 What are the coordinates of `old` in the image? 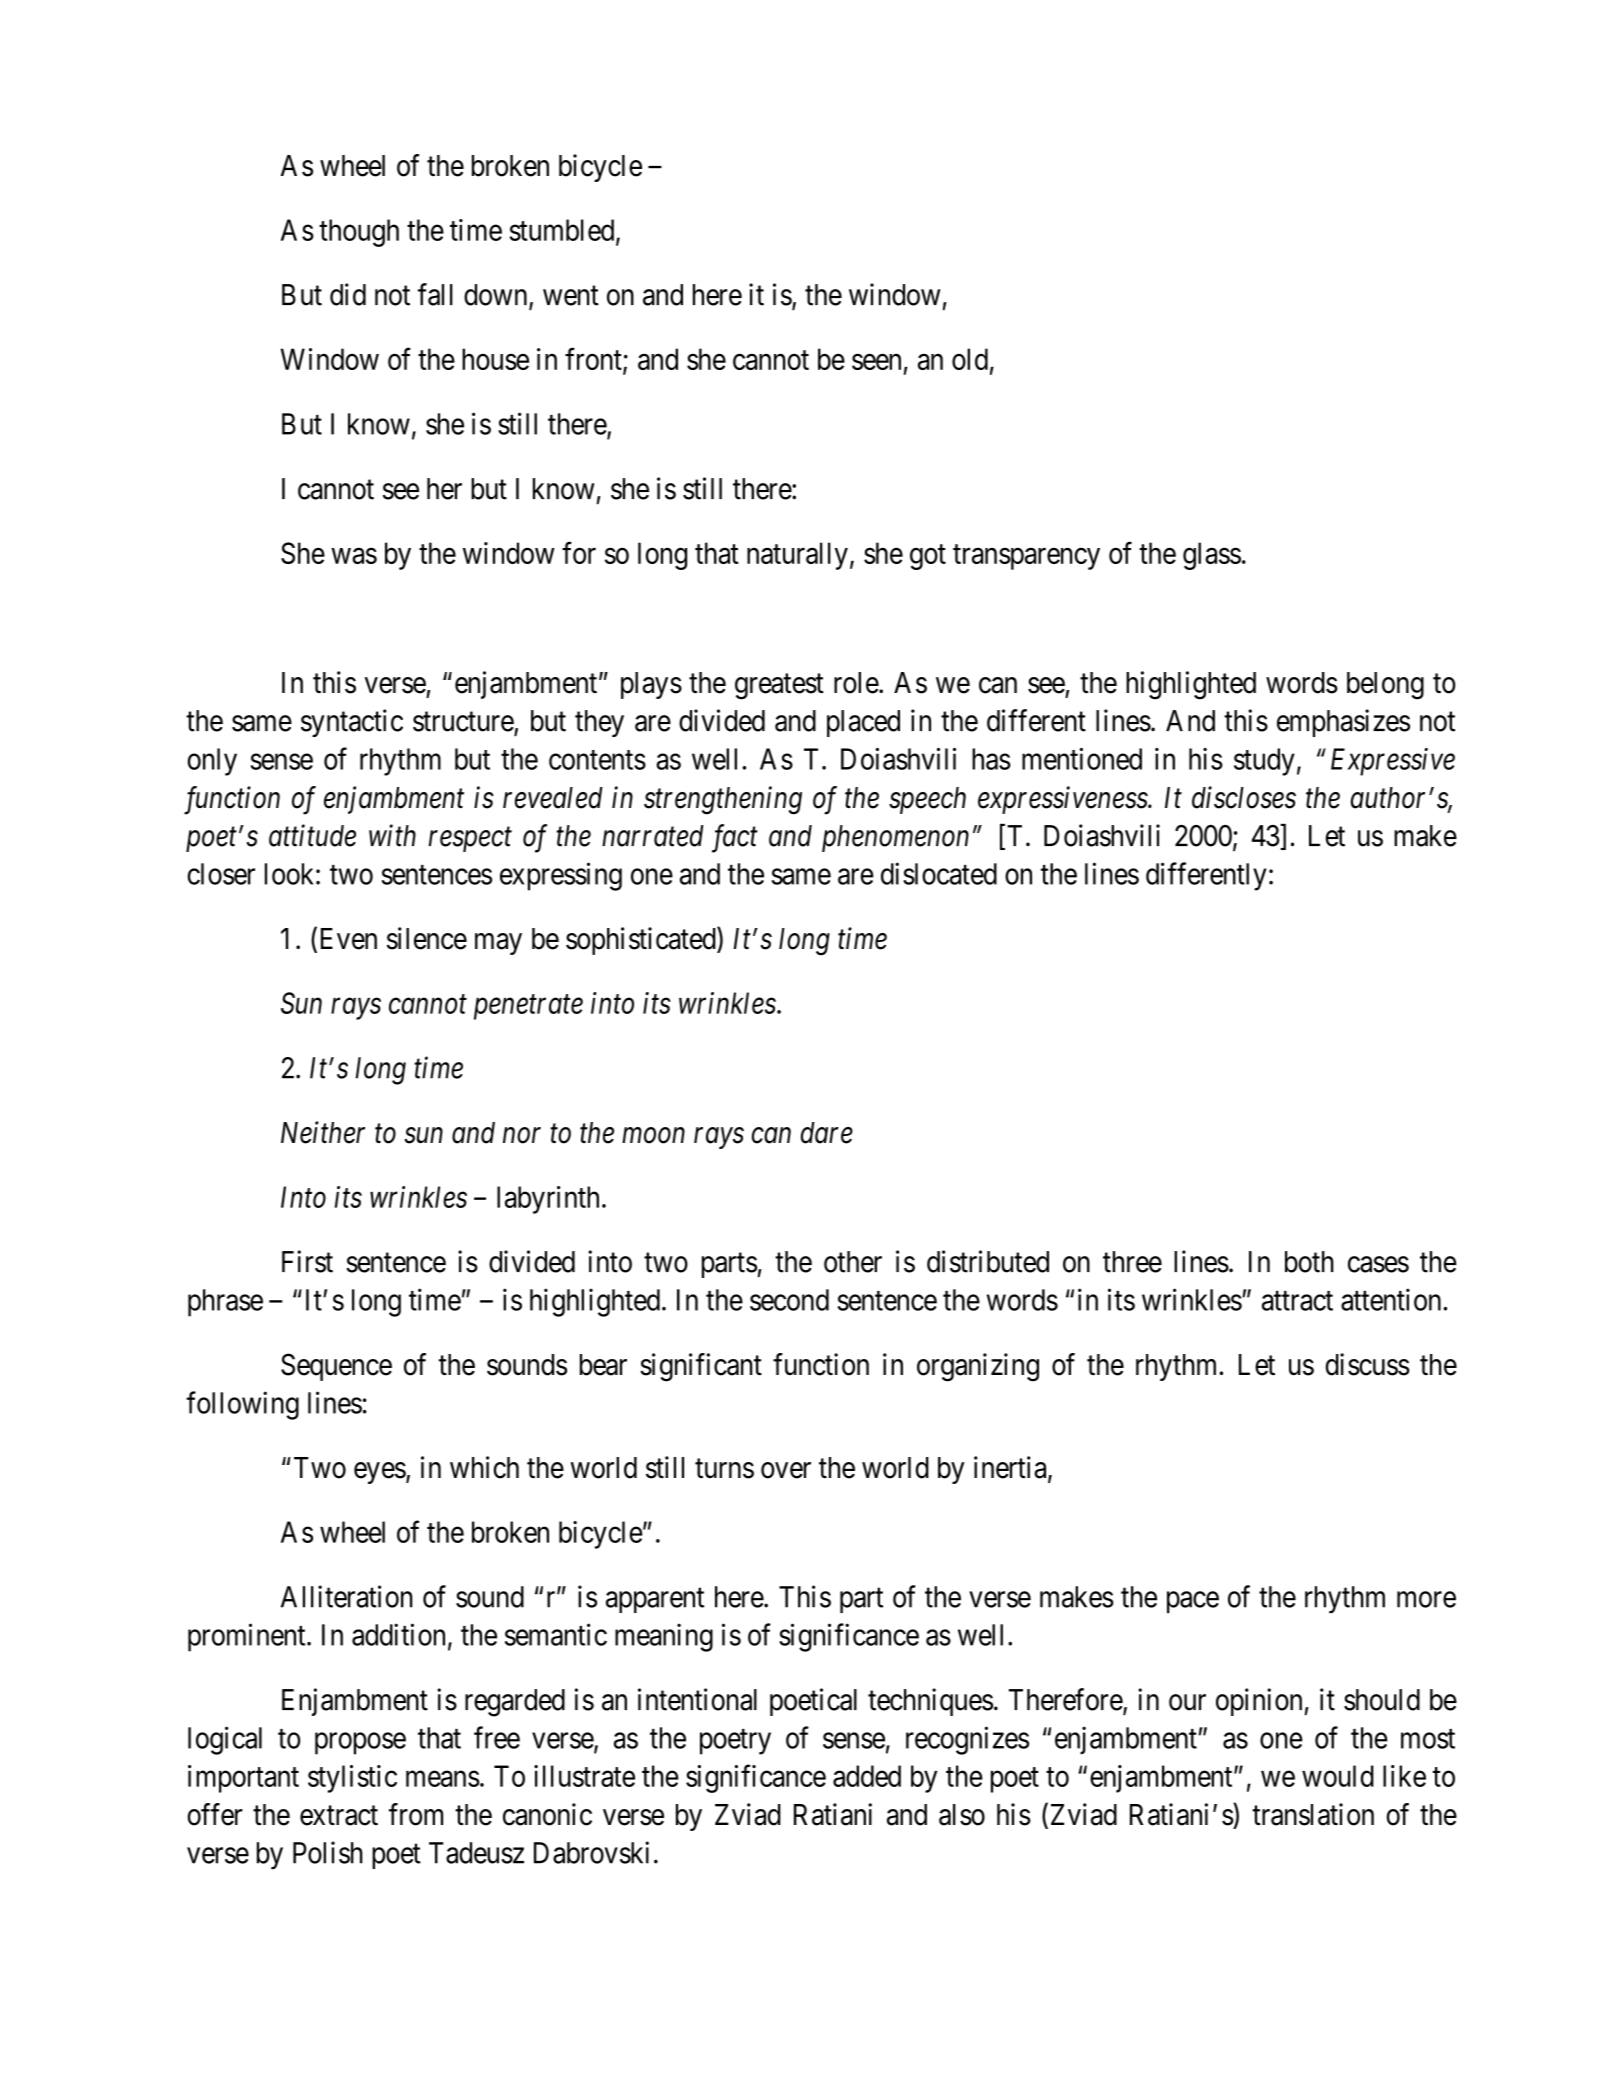 It's located at (970, 359).
